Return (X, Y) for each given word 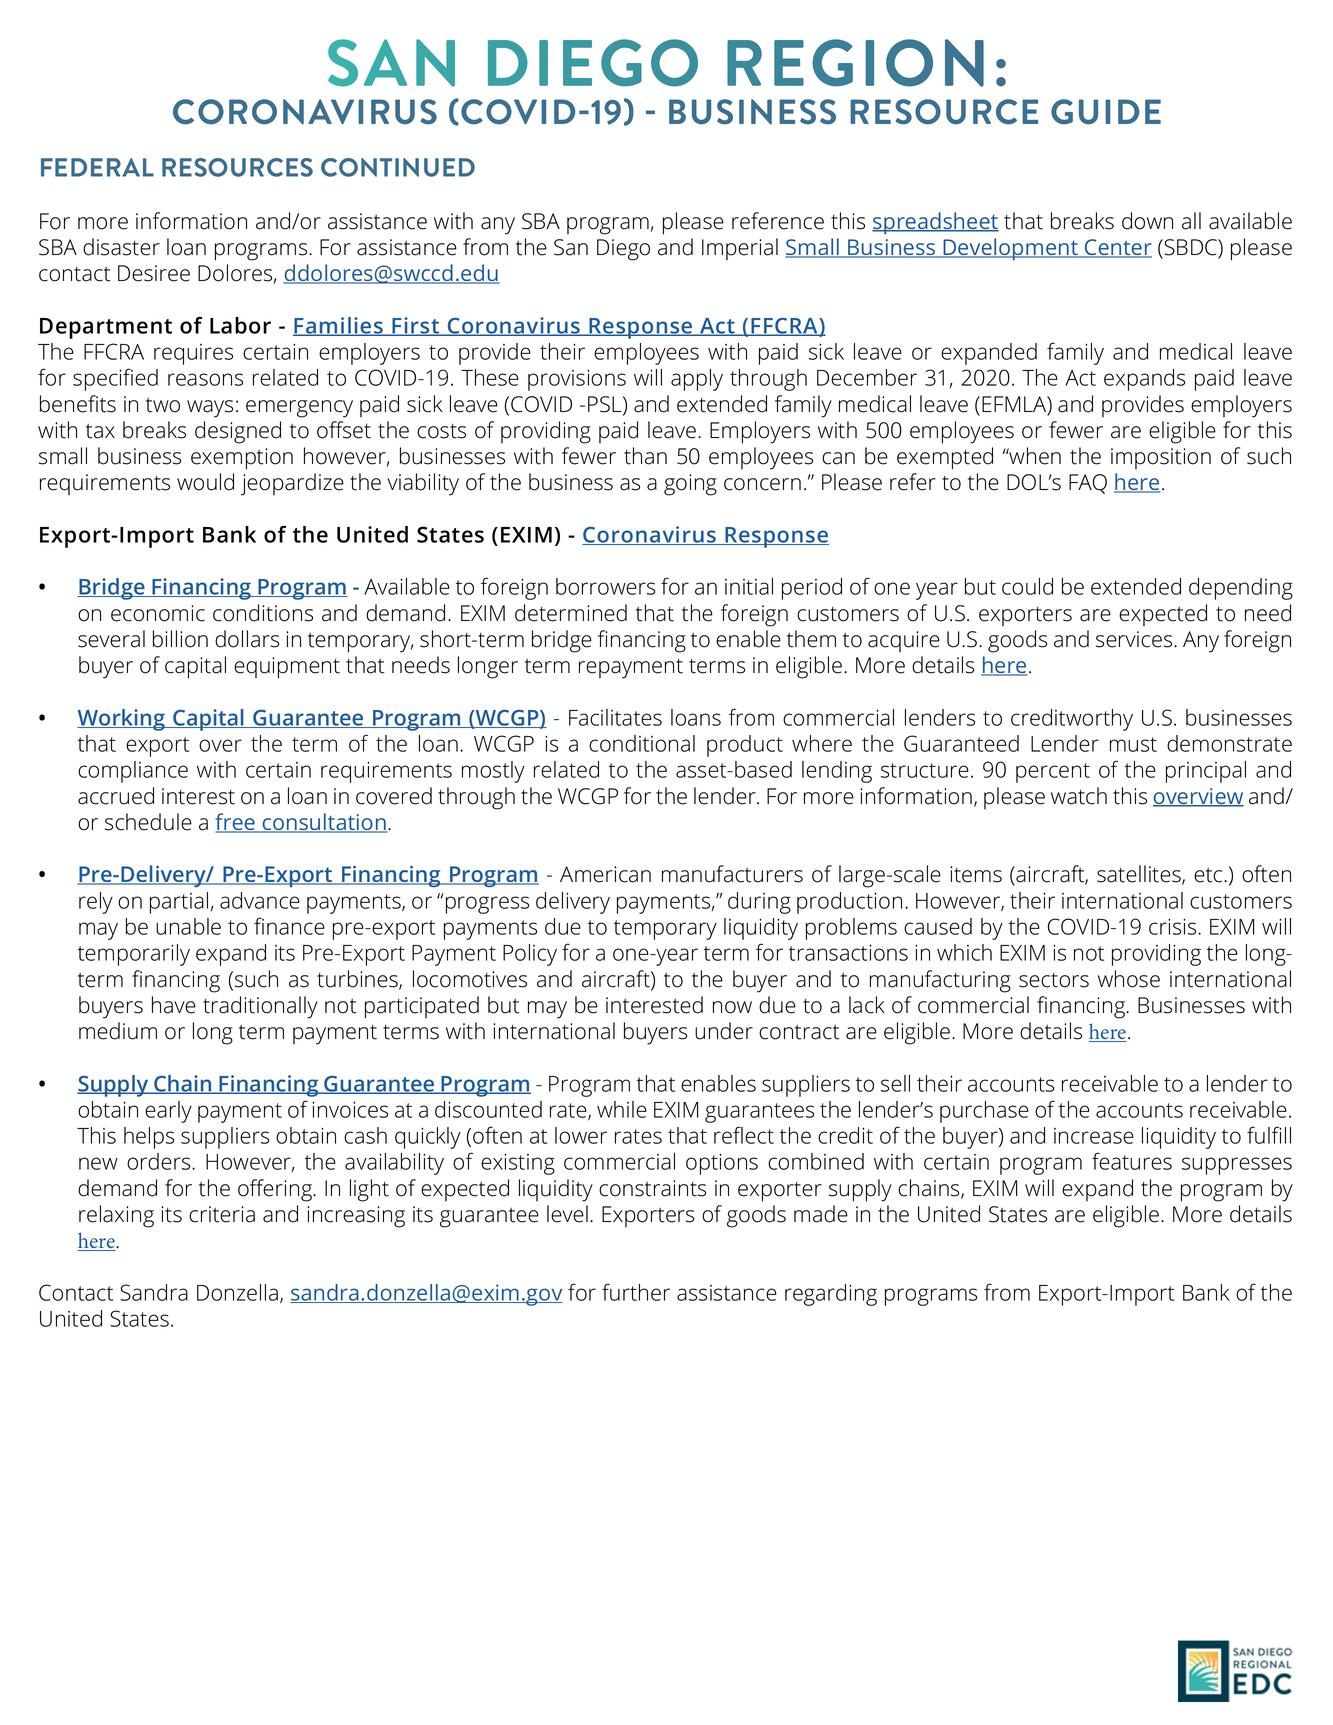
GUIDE (1106, 112)
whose (1129, 979)
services (1135, 639)
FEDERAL (97, 167)
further (636, 1292)
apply (697, 380)
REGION (855, 63)
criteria (222, 1214)
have (174, 1005)
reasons (205, 379)
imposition (1161, 458)
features (1132, 1161)
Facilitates (615, 717)
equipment (287, 668)
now (732, 1007)
